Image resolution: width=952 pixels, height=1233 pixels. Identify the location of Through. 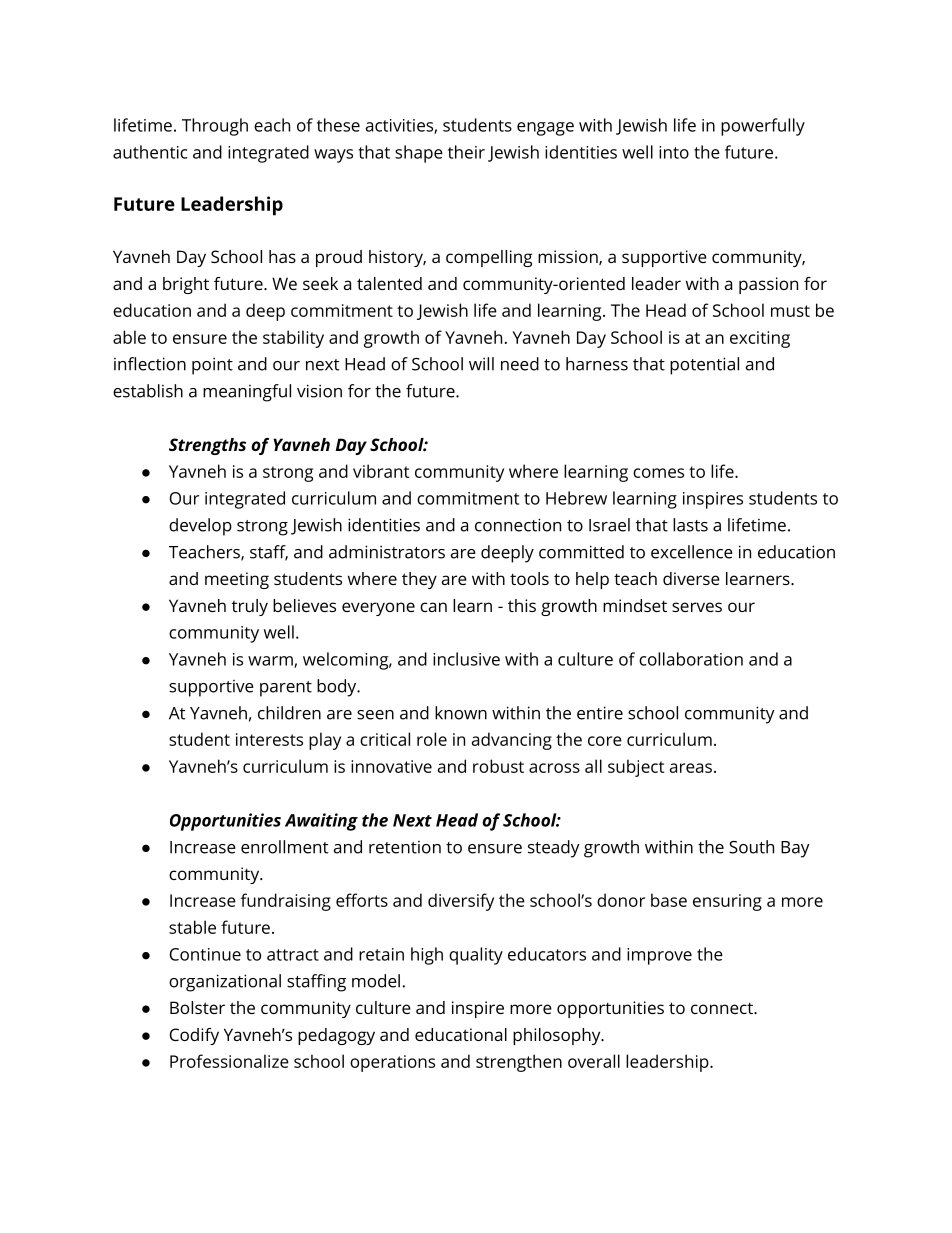
(215, 127).
